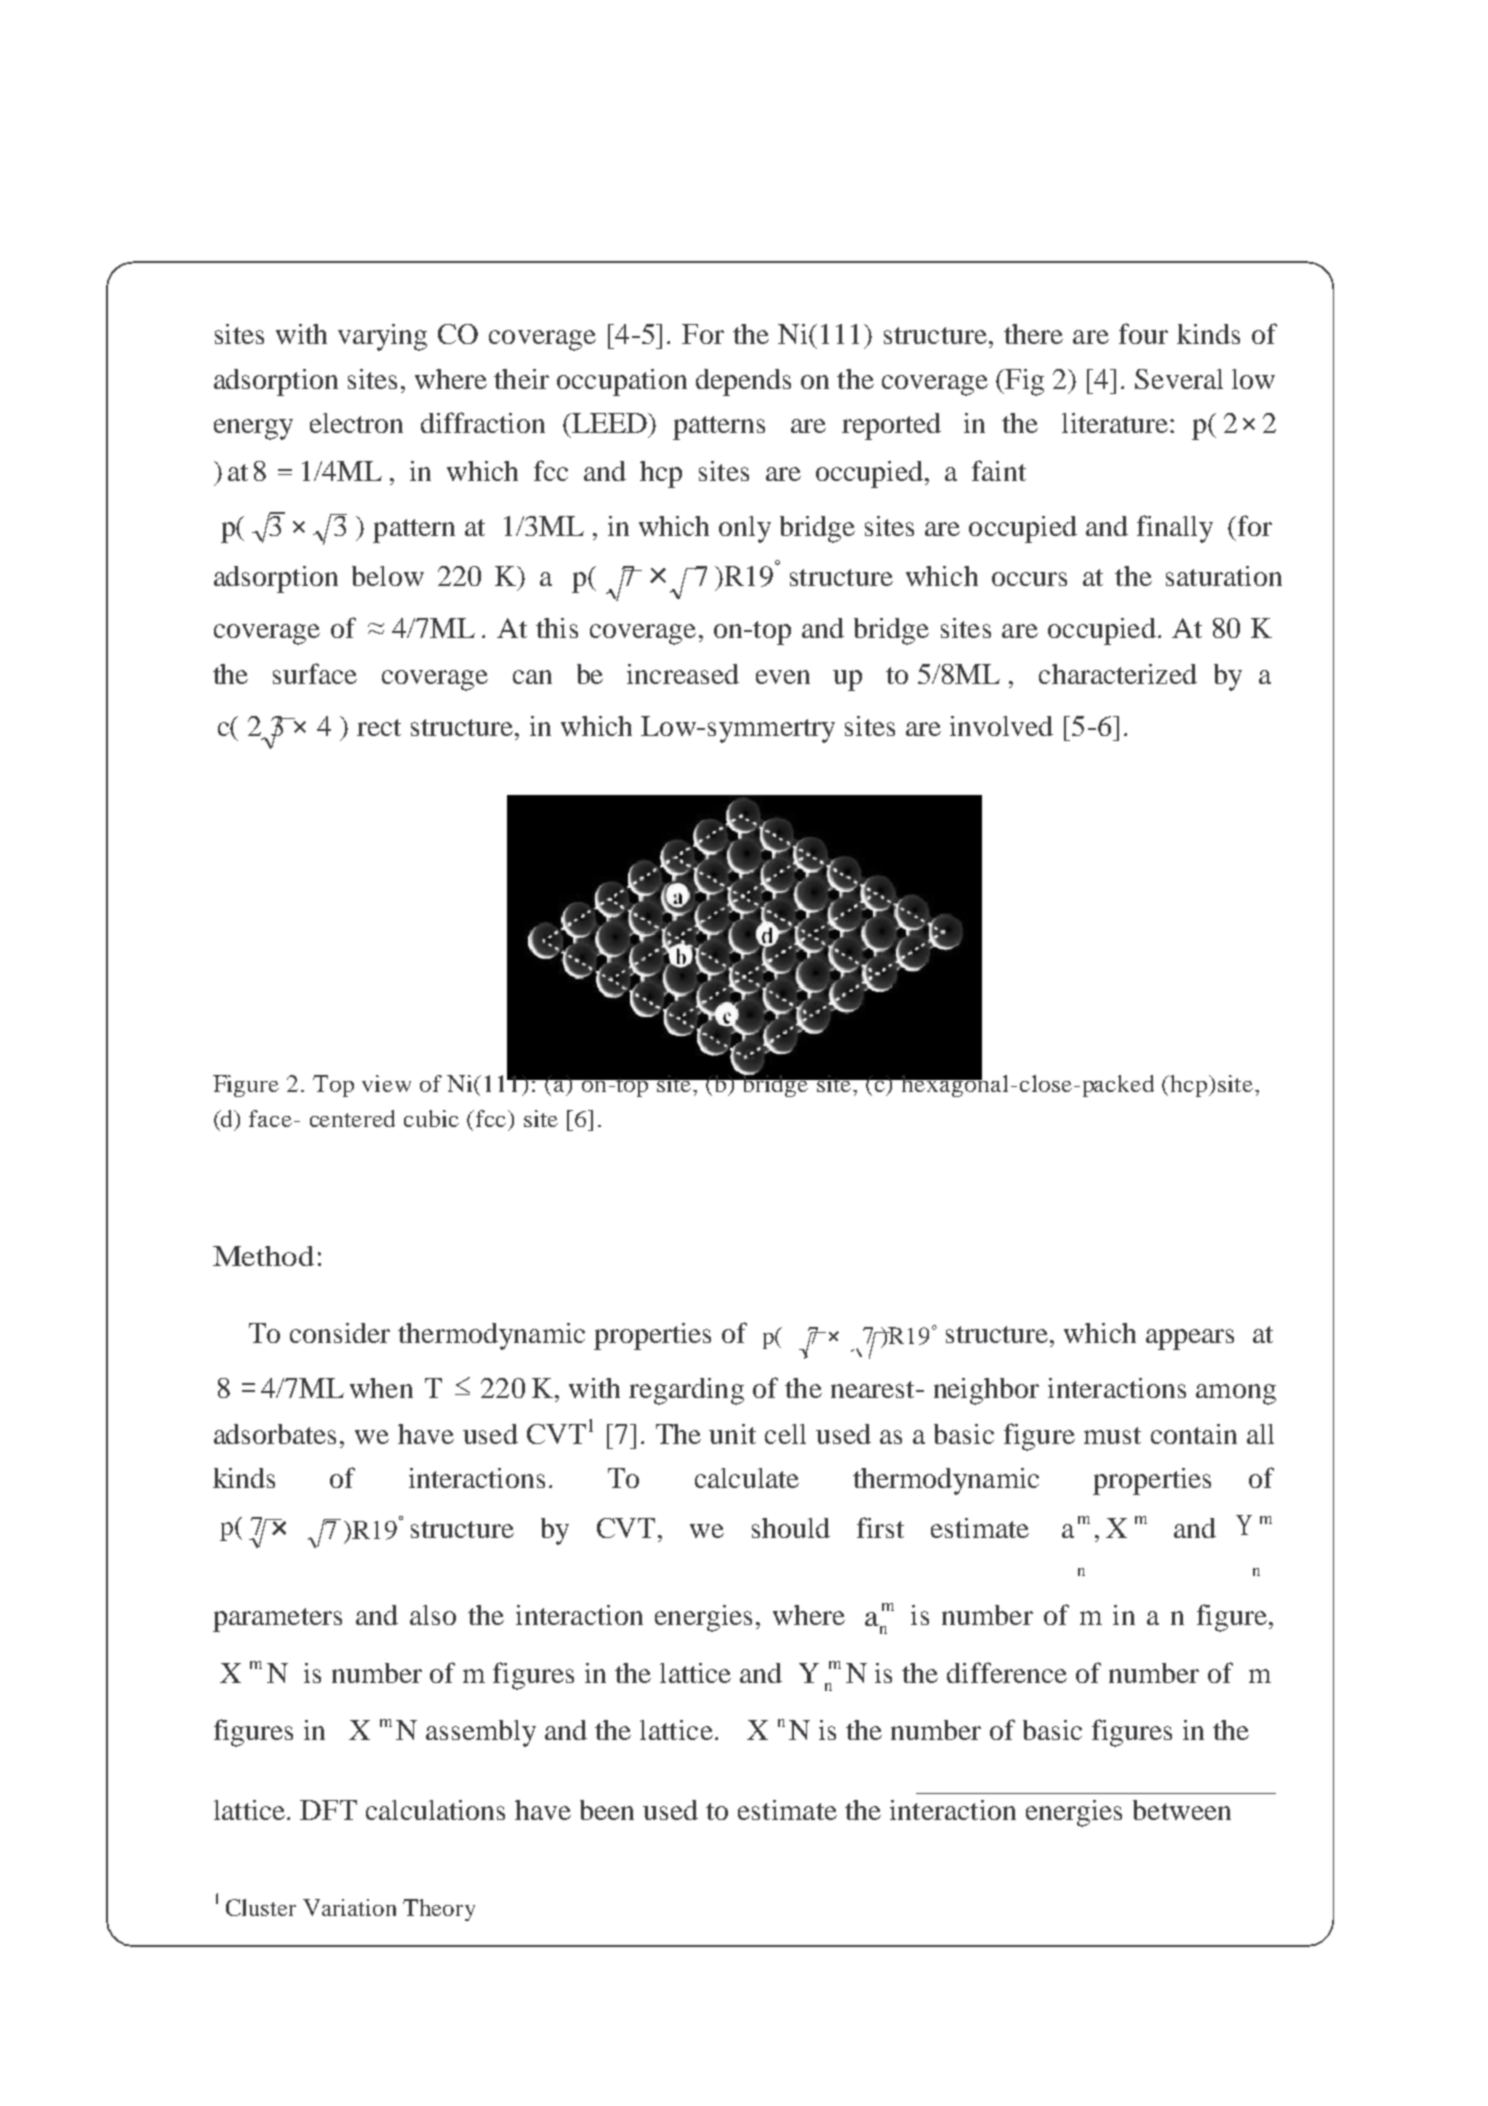 This page has height=2106, width=1488. What do you see at coordinates (349, 1907) in the page?
I see `Variation` at bounding box center [349, 1907].
